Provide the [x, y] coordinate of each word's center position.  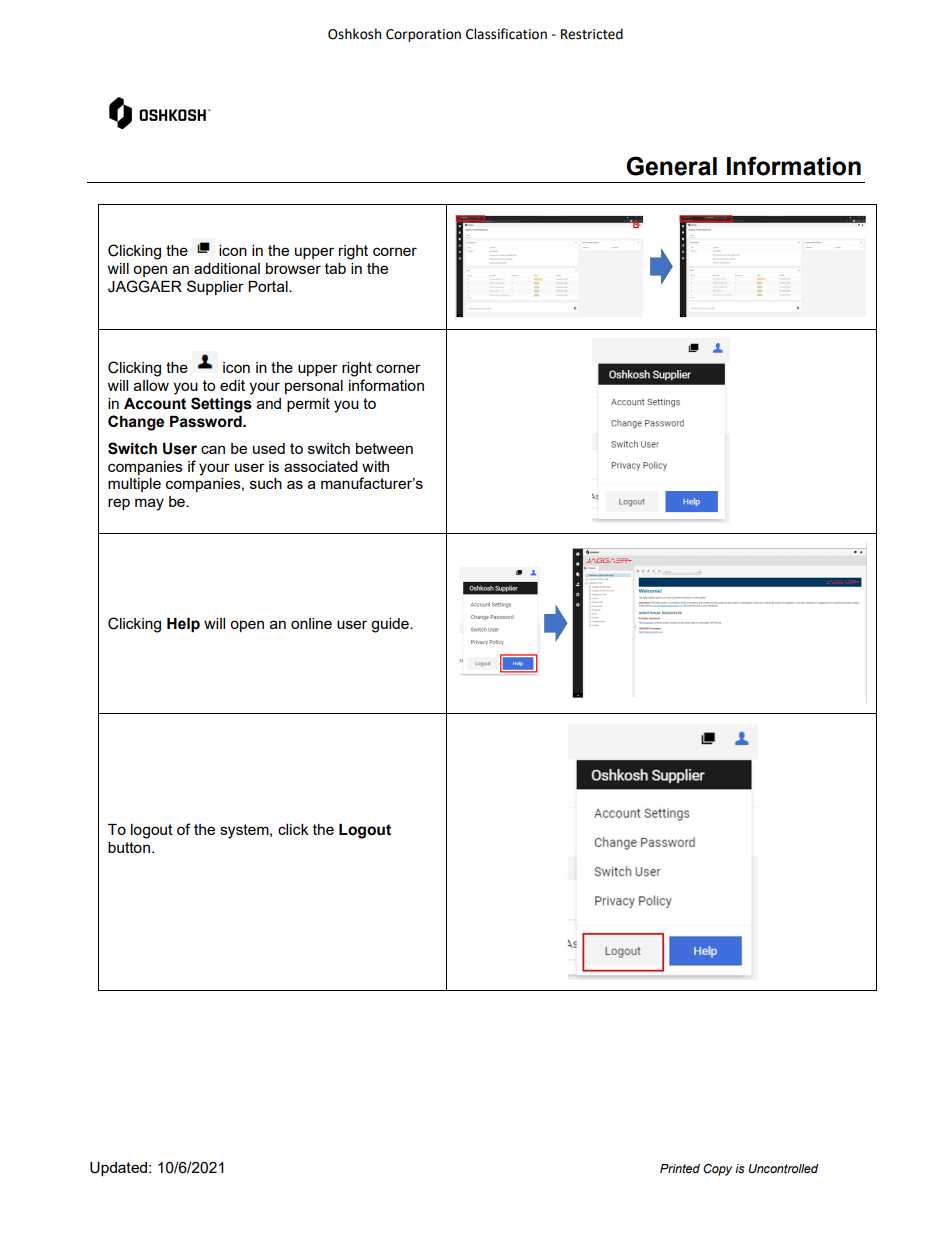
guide [391, 625]
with [375, 466]
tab [335, 268]
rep [119, 504]
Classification [506, 34]
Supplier [215, 287]
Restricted [592, 34]
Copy [717, 1170]
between [384, 448]
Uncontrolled [783, 1168]
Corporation [423, 35]
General [671, 166]
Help [183, 625]
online [311, 623]
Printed [680, 1168]
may [149, 504]
